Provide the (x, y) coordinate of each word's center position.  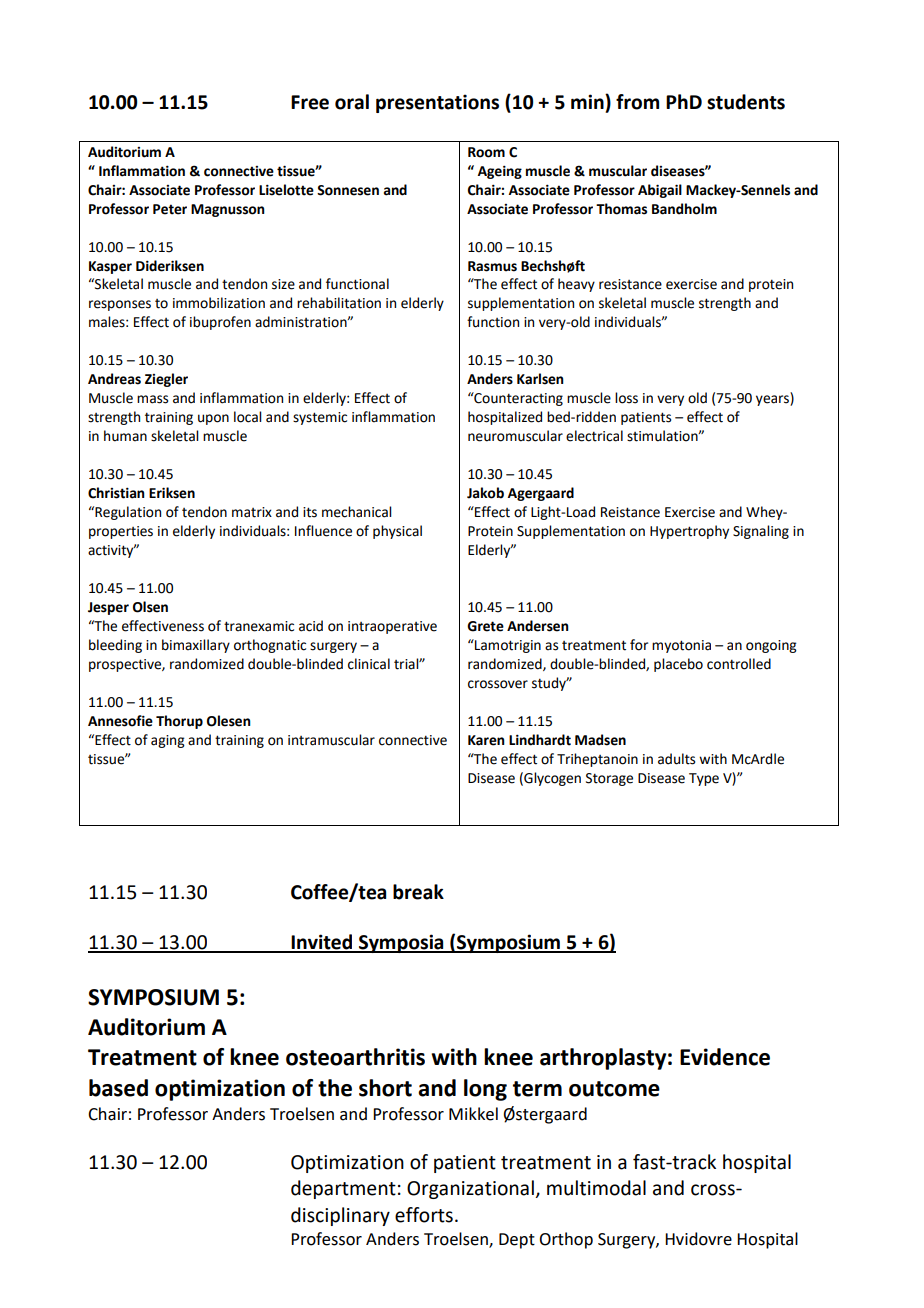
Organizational (470, 1189)
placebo (678, 665)
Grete (485, 626)
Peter (170, 209)
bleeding (115, 646)
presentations (437, 103)
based (118, 1088)
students (746, 102)
